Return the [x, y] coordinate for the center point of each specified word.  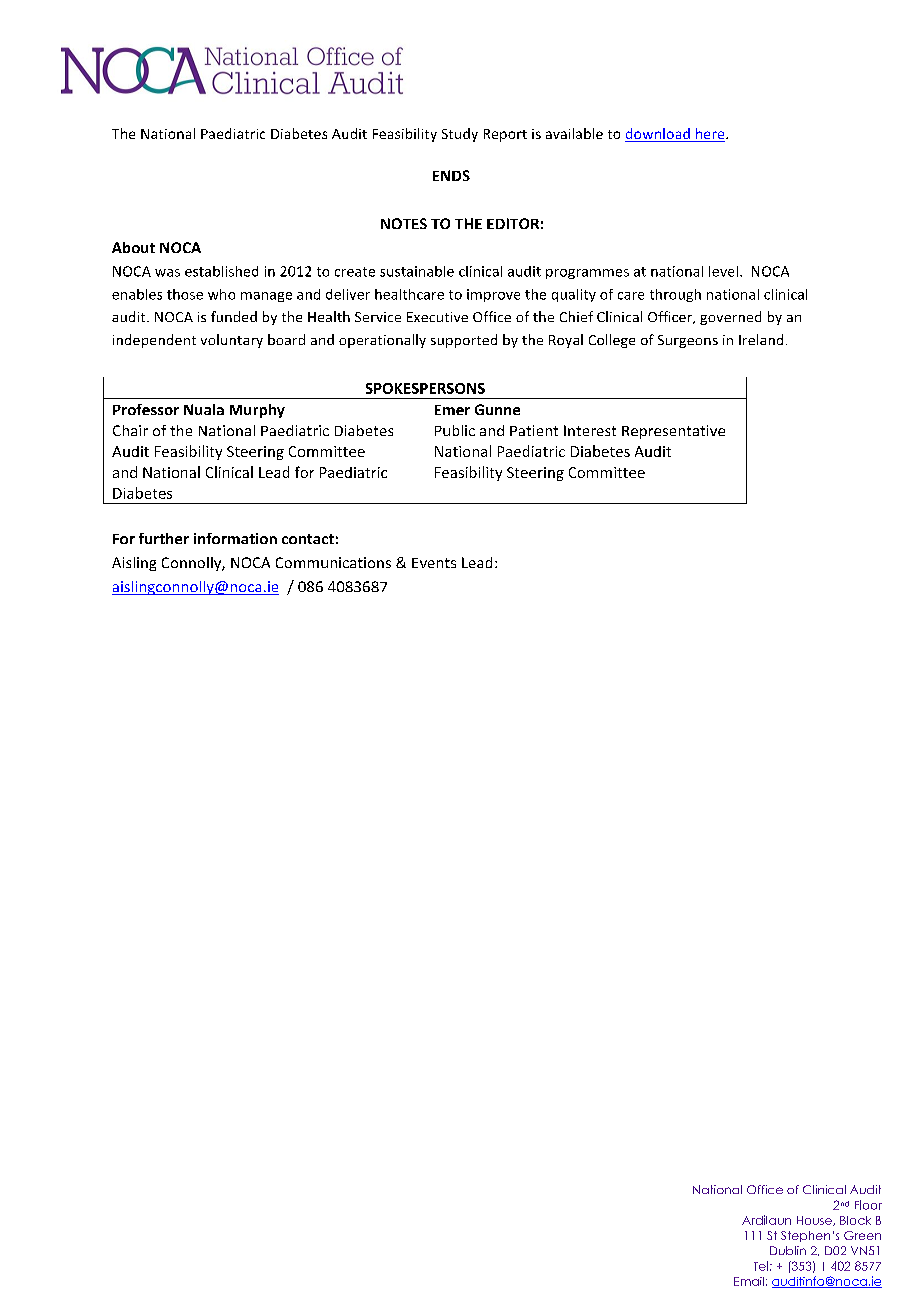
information [235, 538]
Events [434, 563]
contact [308, 539]
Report [505, 135]
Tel [761, 1266]
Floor [868, 1205]
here [711, 133]
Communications [333, 562]
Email [749, 1281]
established [221, 271]
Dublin [788, 1250]
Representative [673, 432]
